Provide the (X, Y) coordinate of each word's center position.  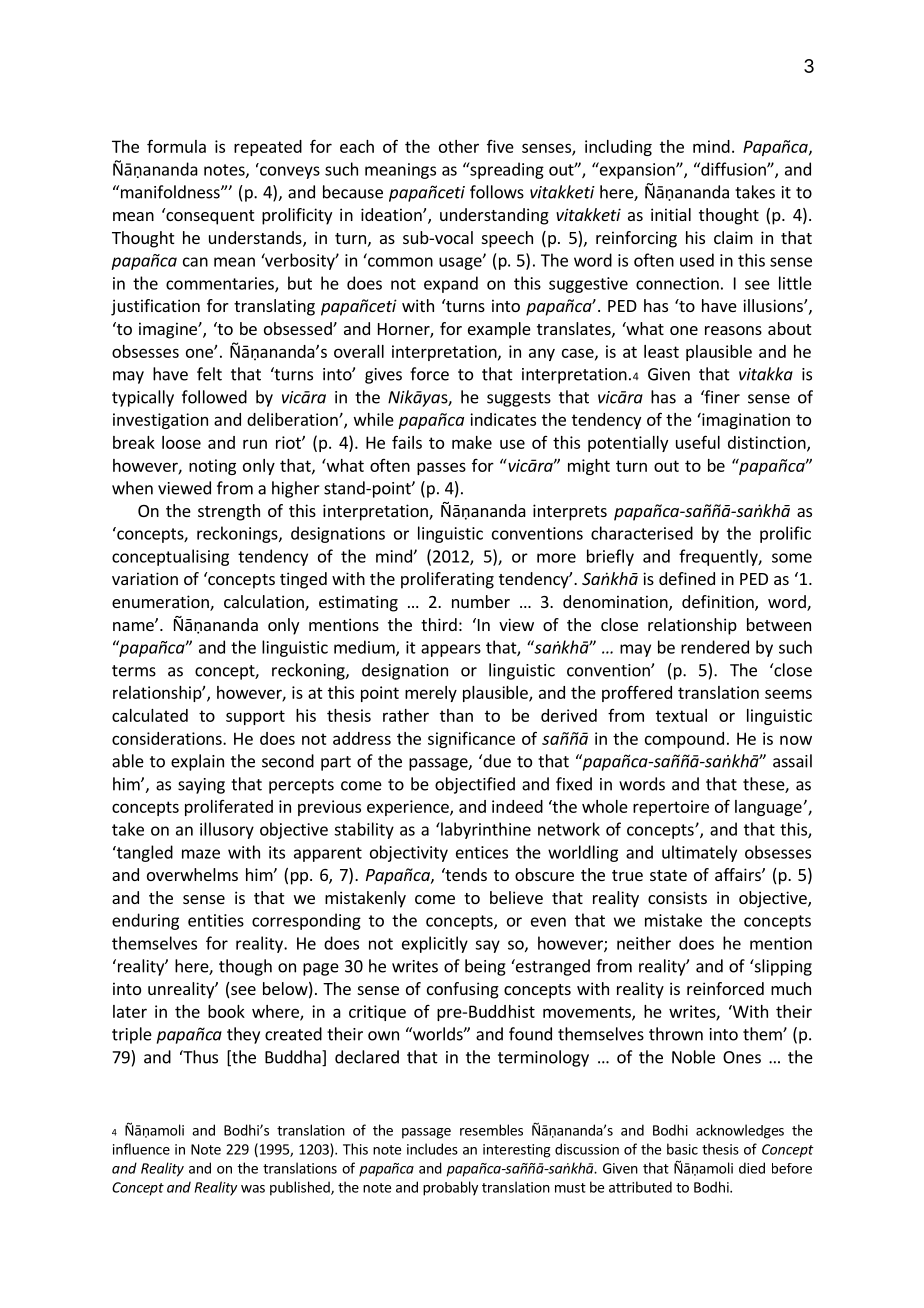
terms (134, 671)
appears (451, 650)
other (459, 146)
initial (671, 214)
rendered (715, 647)
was (253, 1189)
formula (176, 146)
